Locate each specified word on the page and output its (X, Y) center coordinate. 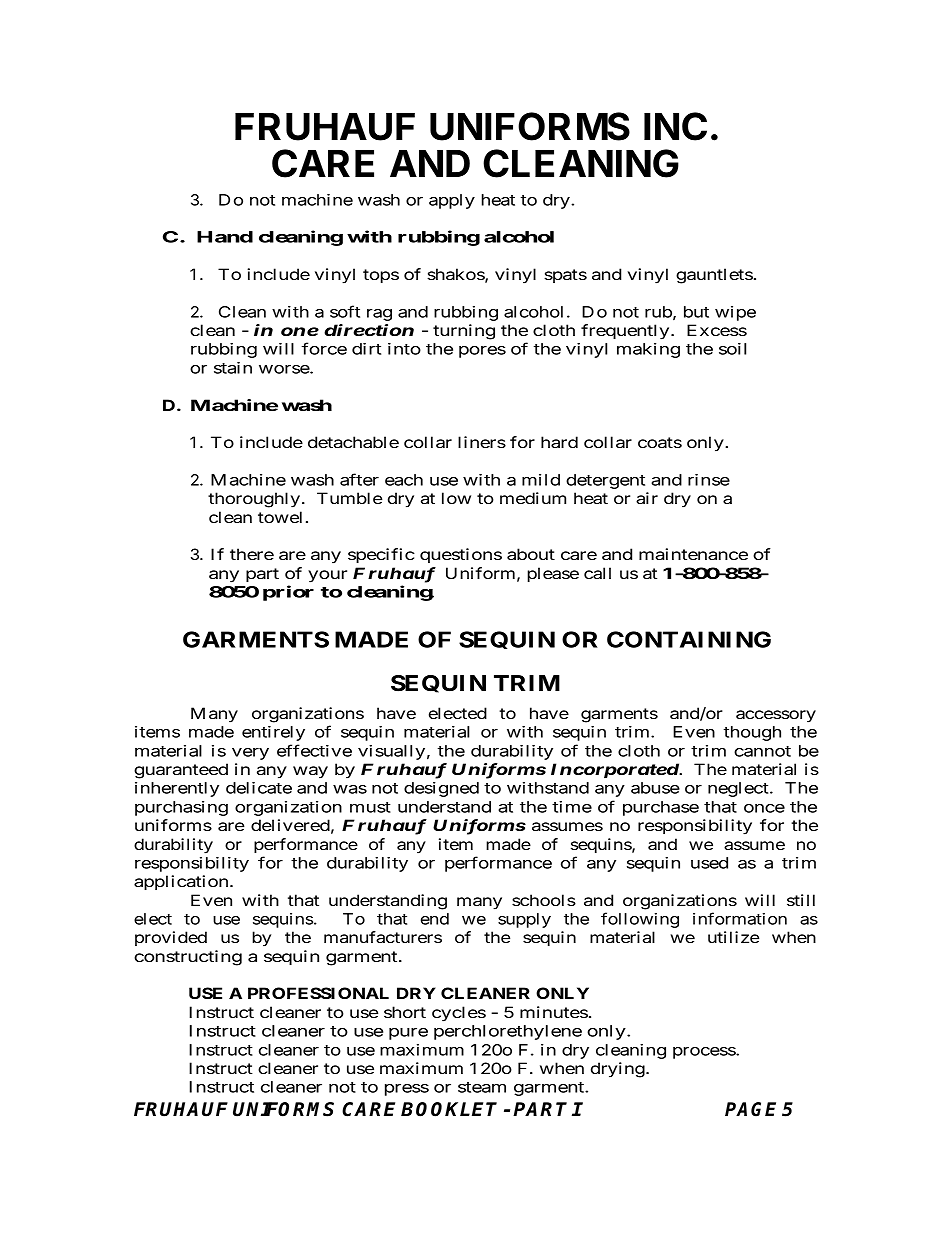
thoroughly (255, 500)
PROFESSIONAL (318, 993)
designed (441, 789)
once (764, 808)
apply (452, 201)
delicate (259, 788)
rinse (709, 480)
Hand (225, 237)
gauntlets (714, 276)
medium (533, 498)
